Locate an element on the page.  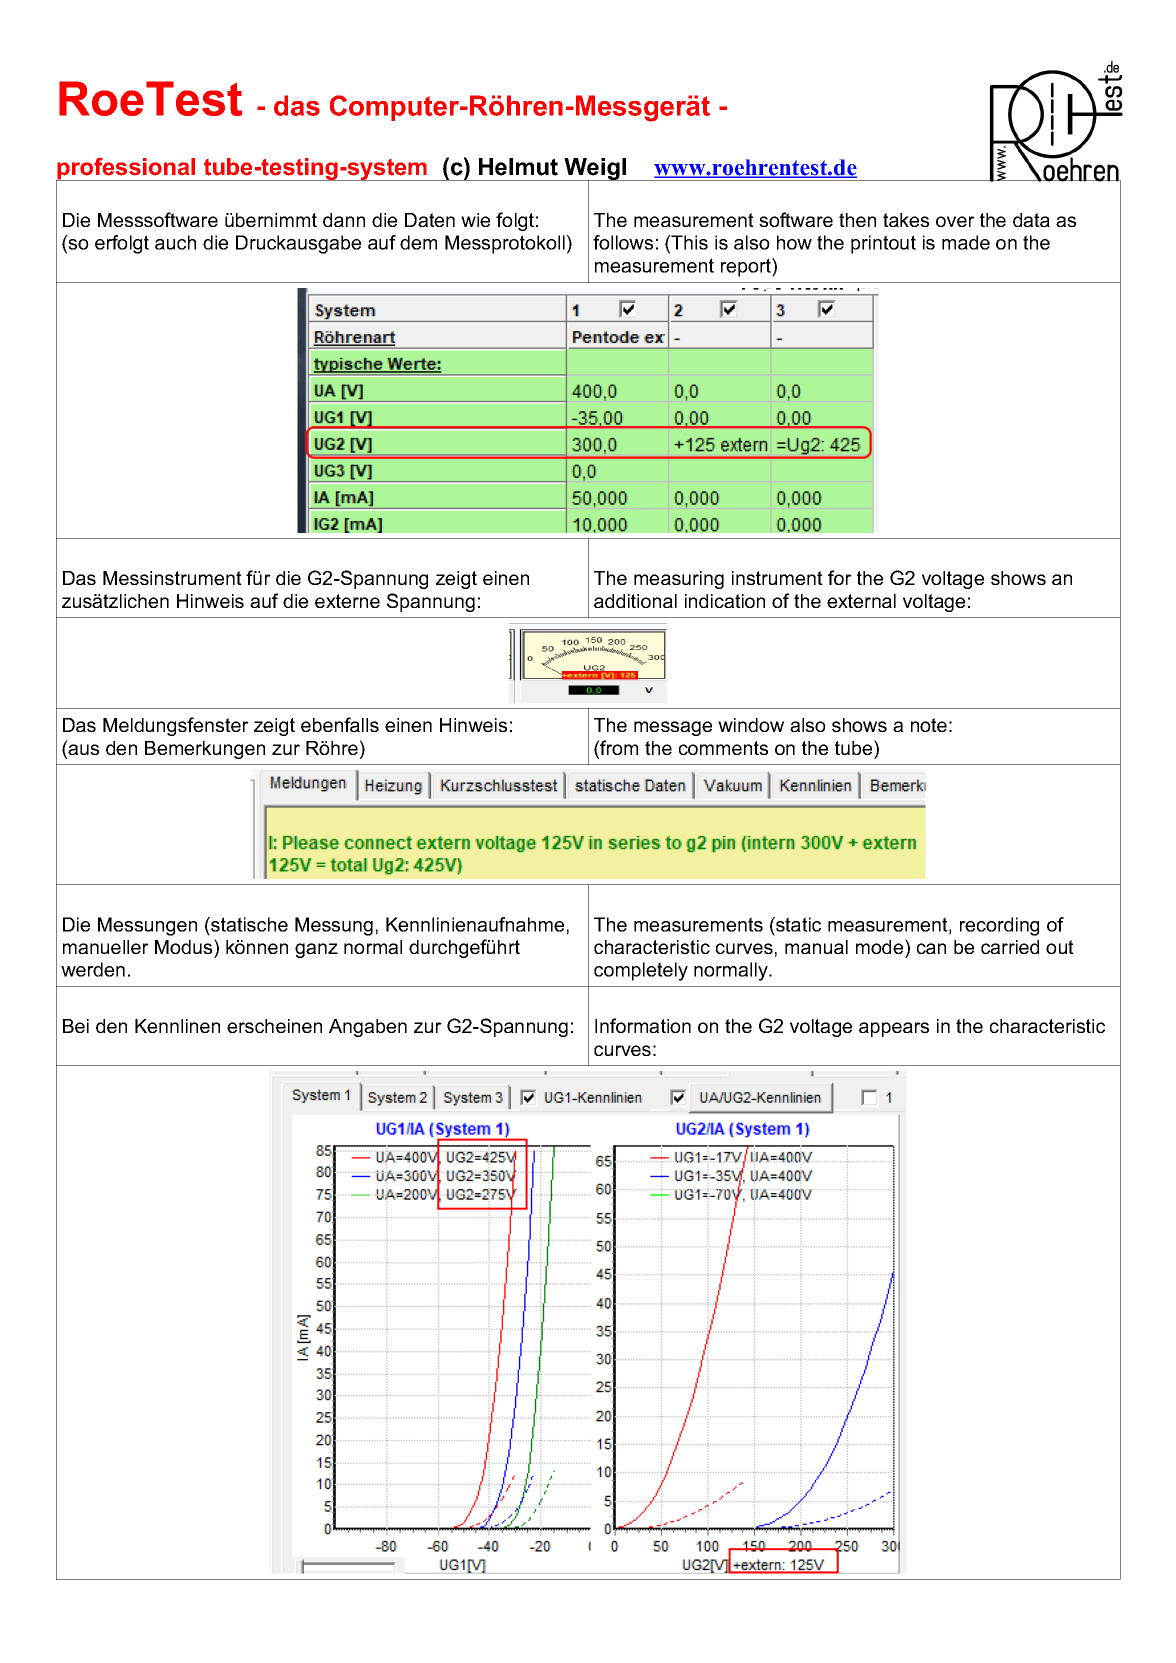
professional is located at coordinates (127, 170).
